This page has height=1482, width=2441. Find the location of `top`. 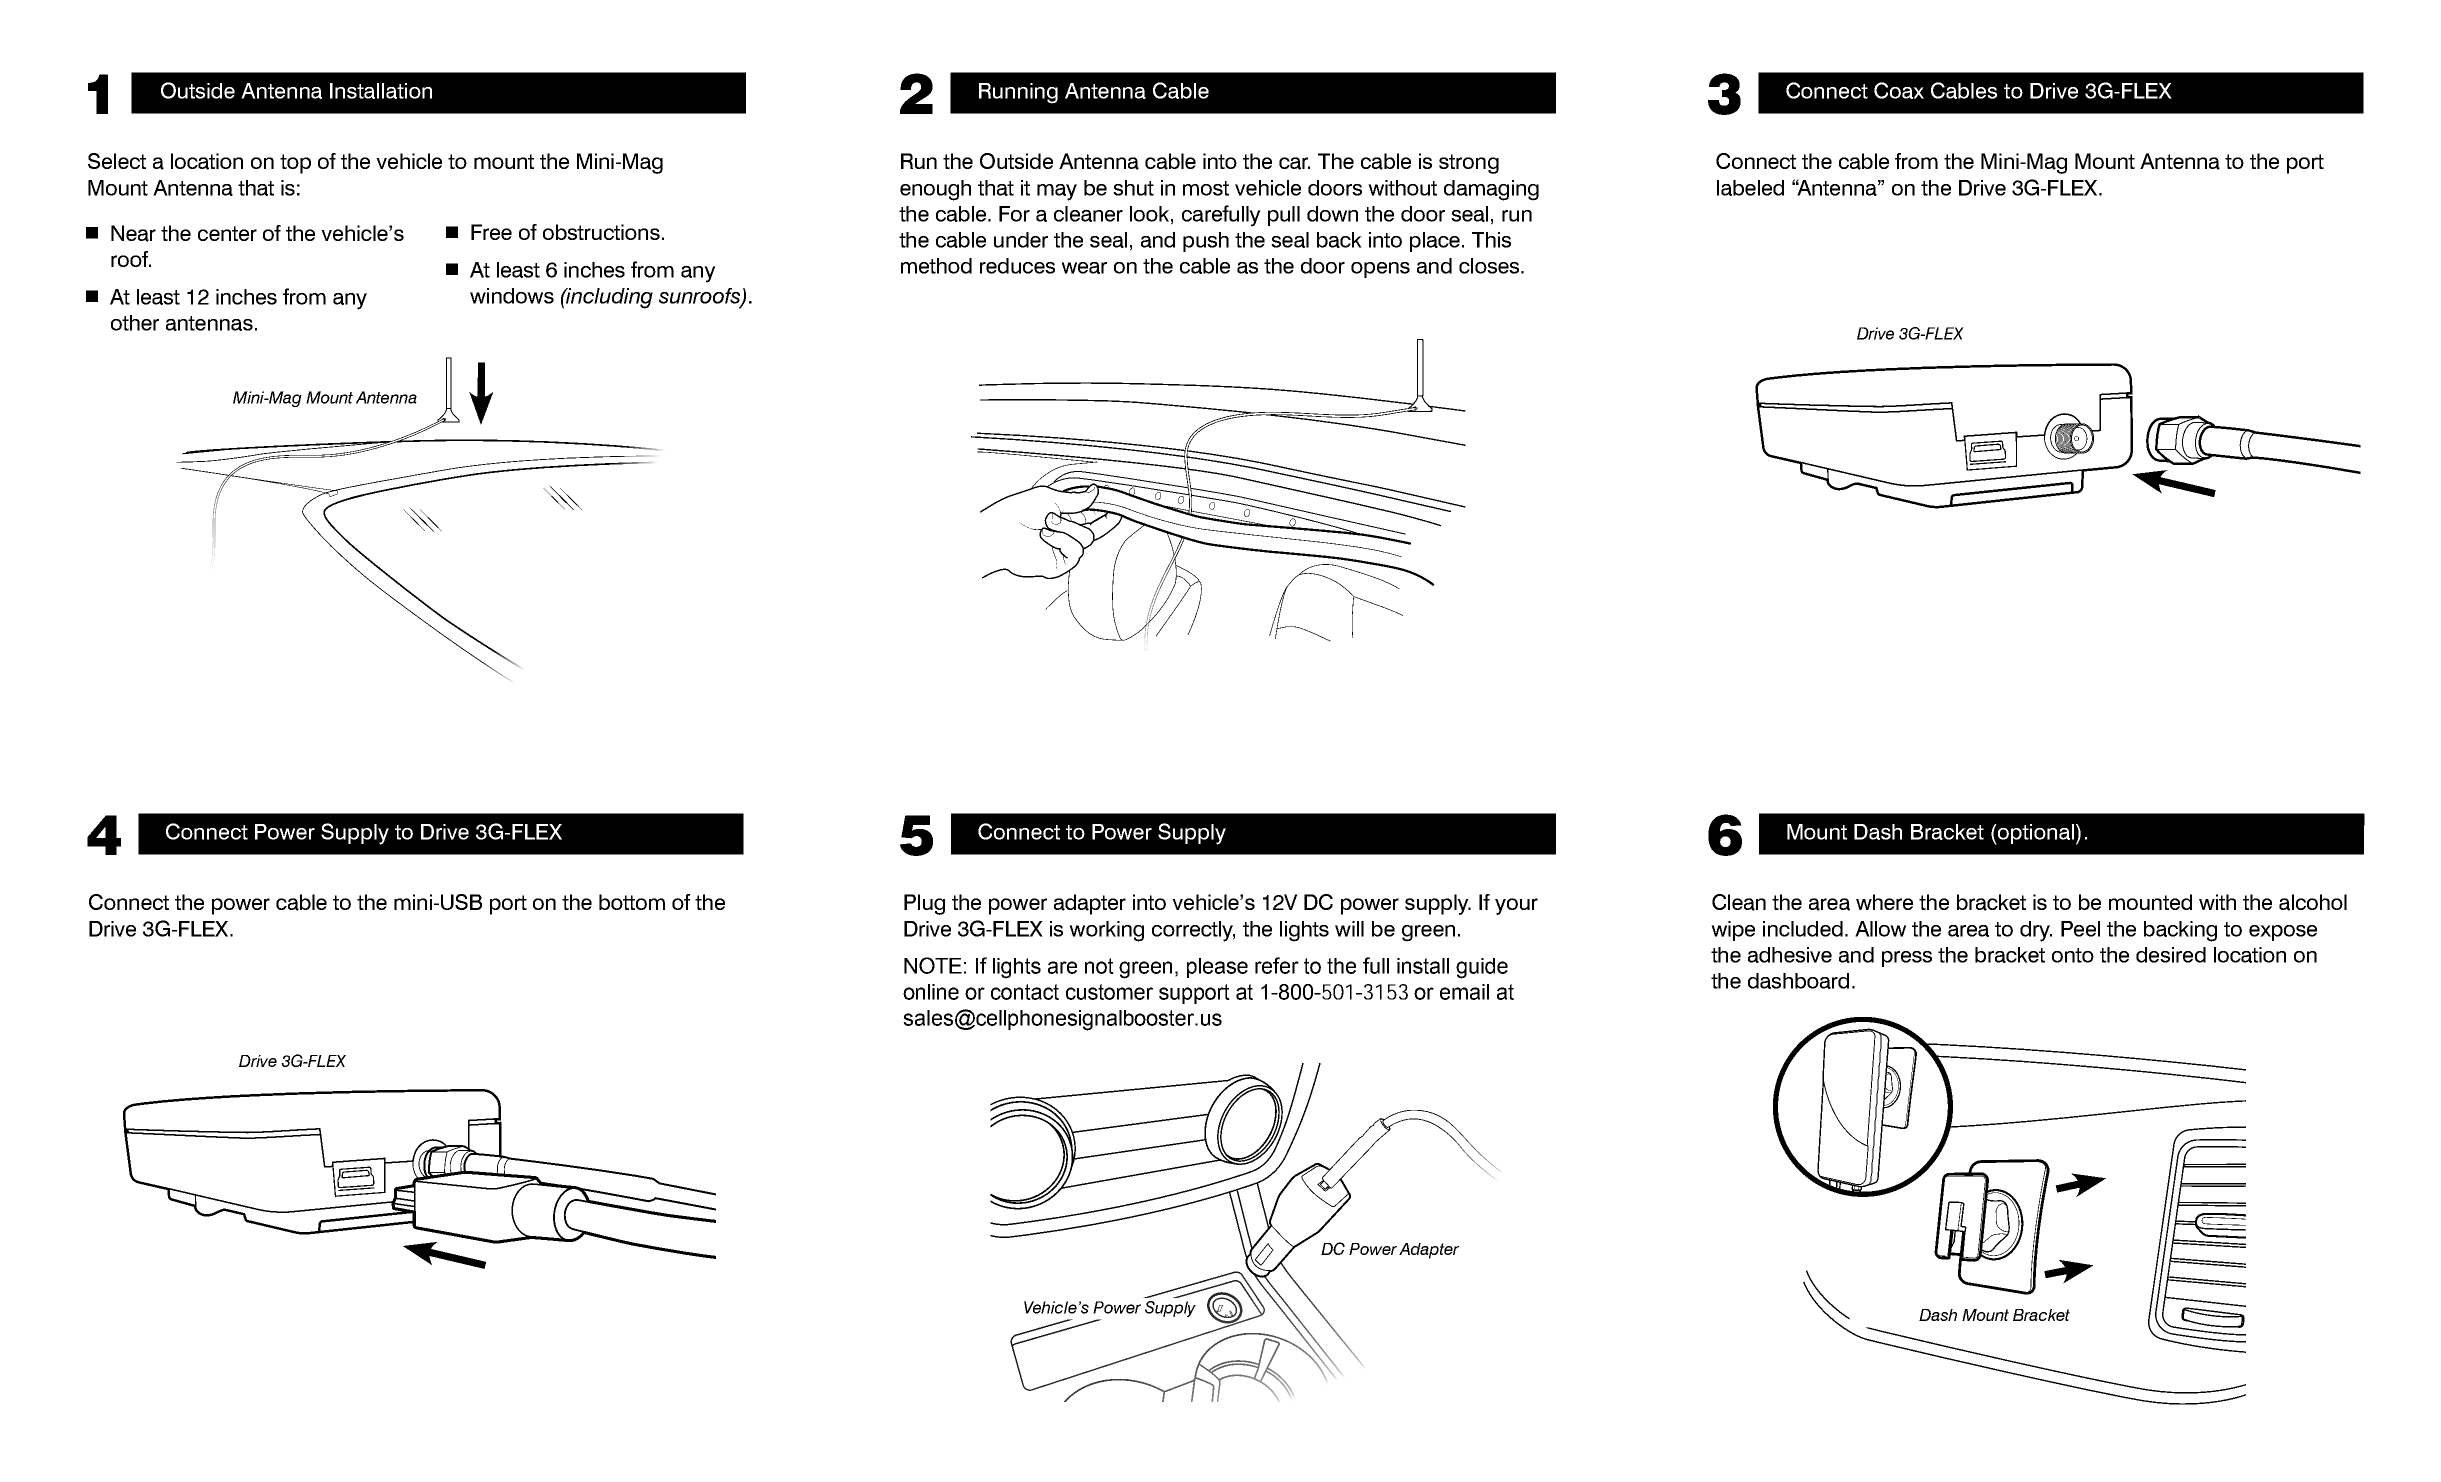

top is located at coordinates (295, 164).
